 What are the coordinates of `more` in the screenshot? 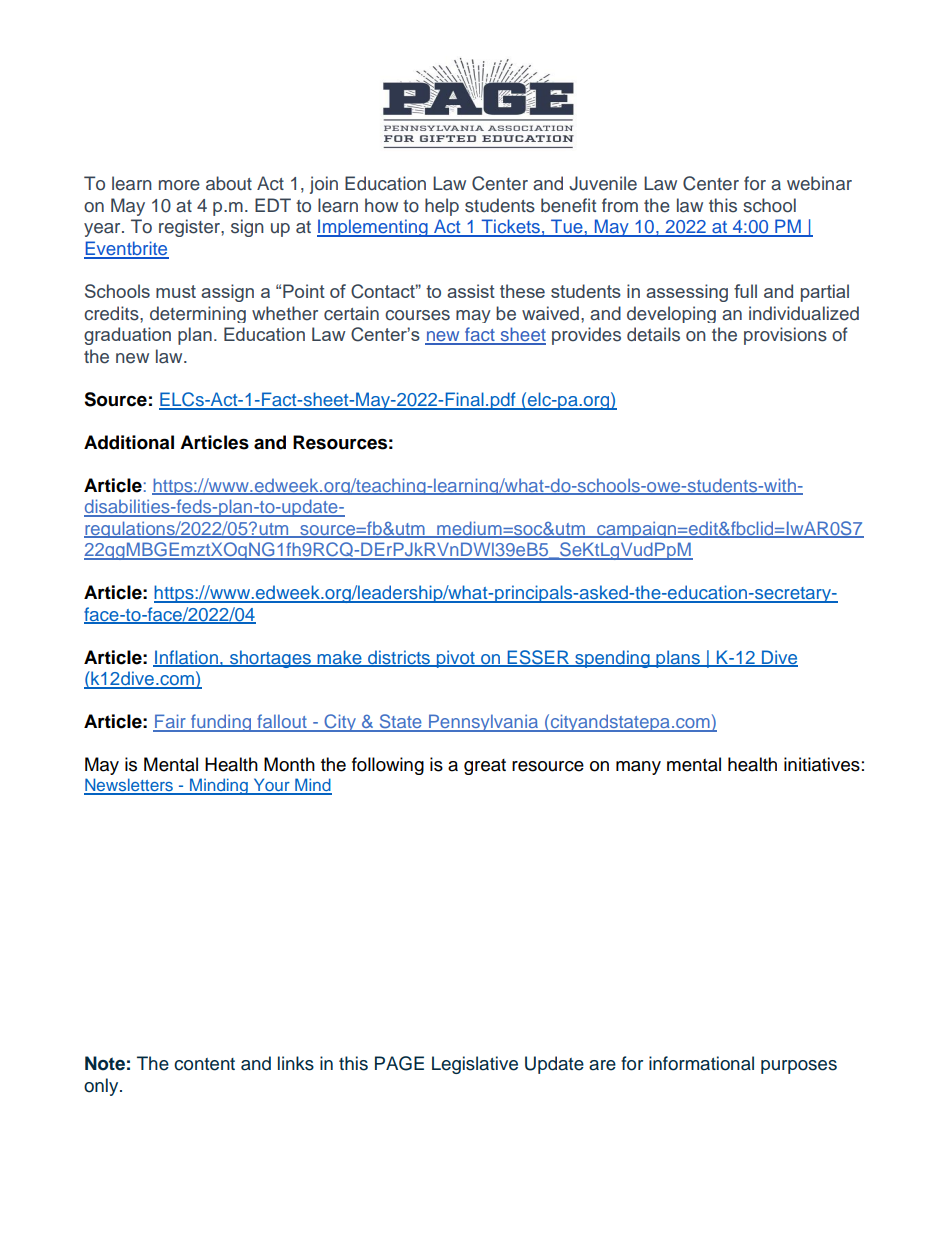 It's located at (179, 185).
